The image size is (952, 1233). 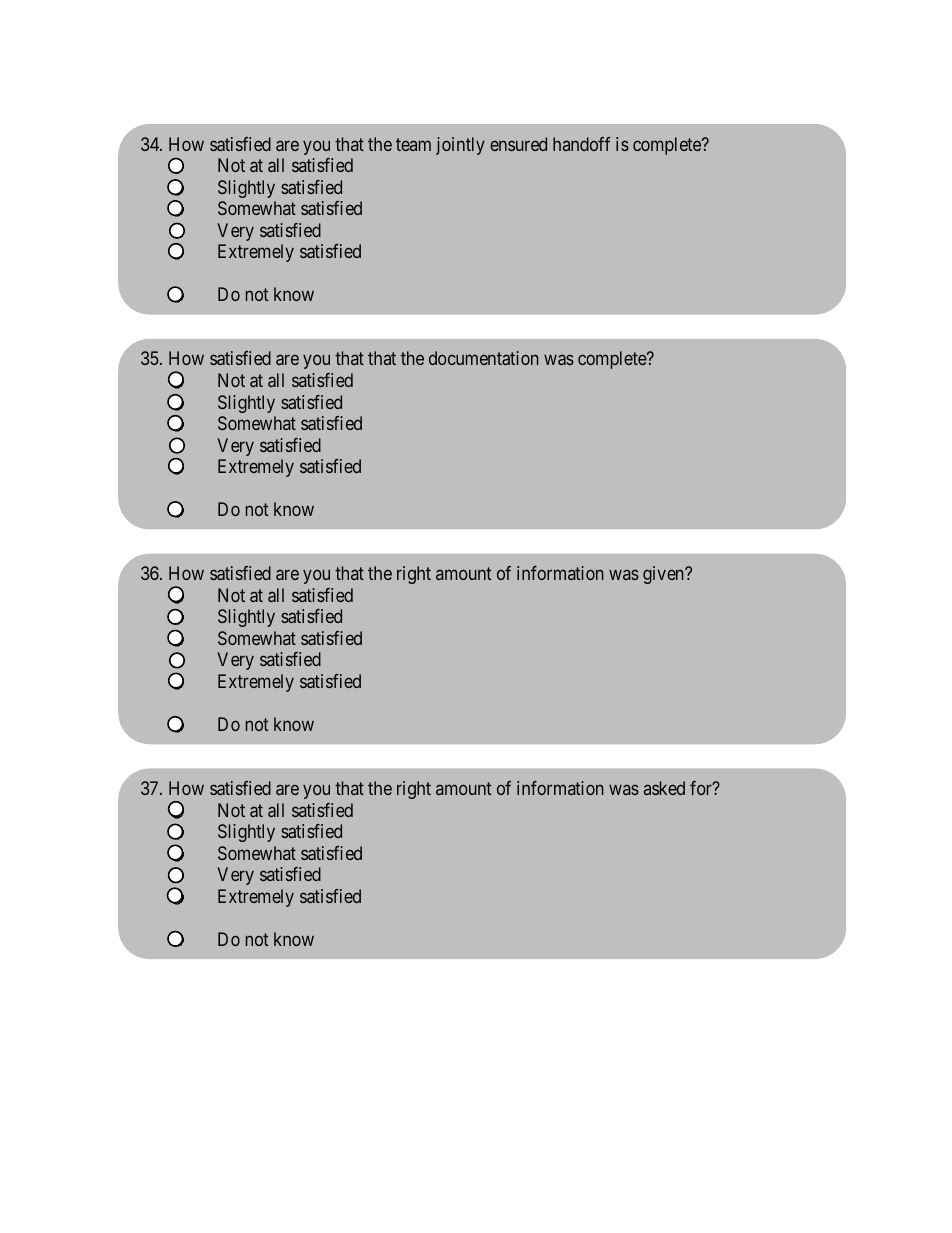 I want to click on jointly, so click(x=460, y=146).
